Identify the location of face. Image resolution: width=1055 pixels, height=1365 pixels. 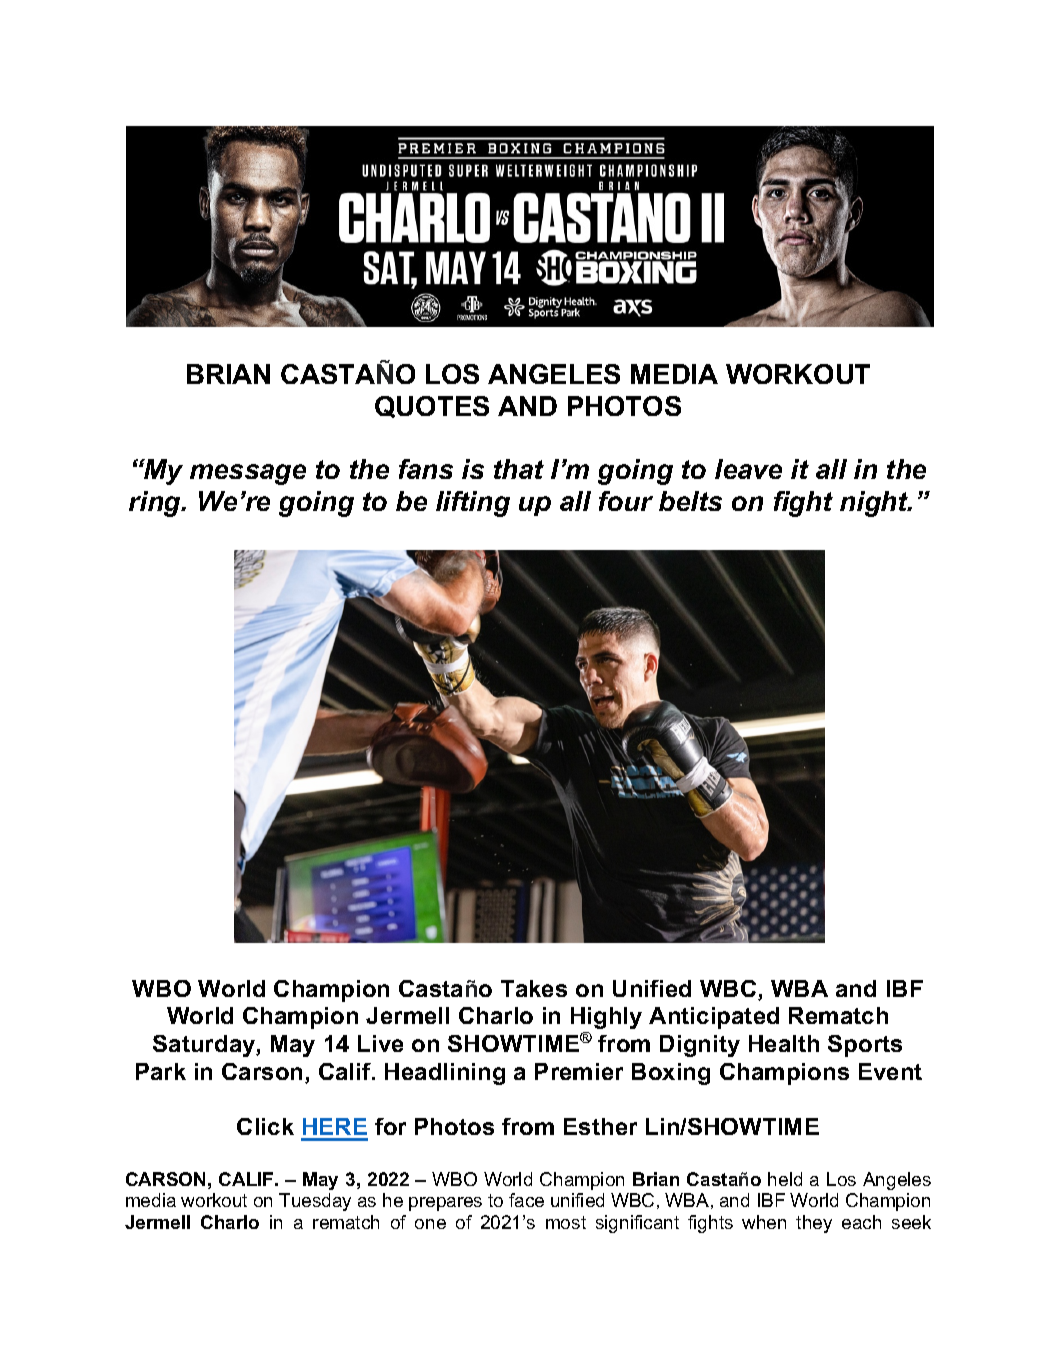
(526, 1200).
